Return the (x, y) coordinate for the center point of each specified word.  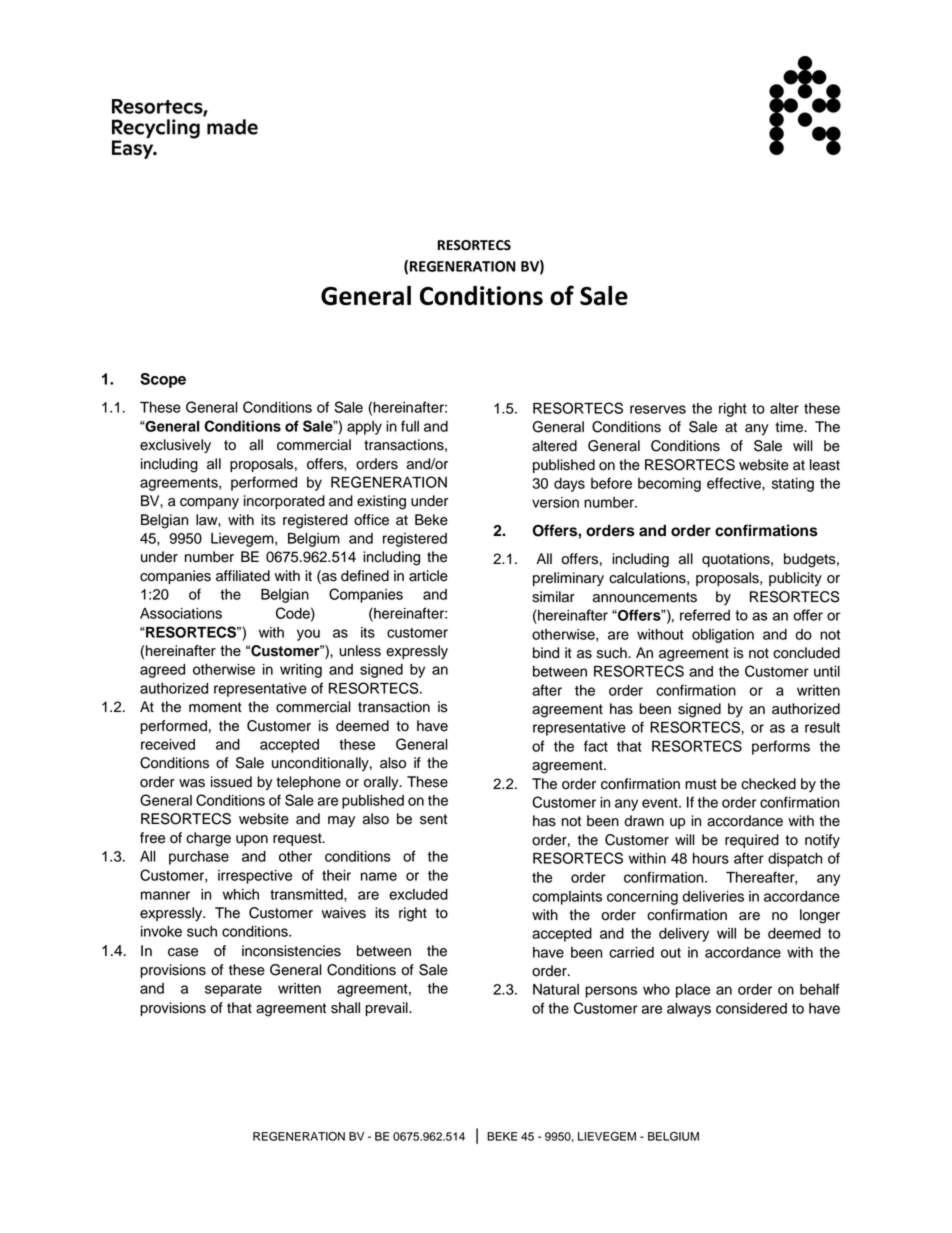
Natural (556, 989)
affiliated (243, 576)
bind (546, 653)
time (790, 427)
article (428, 576)
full (410, 426)
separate (233, 990)
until (827, 671)
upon (252, 840)
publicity (795, 579)
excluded (418, 894)
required (752, 841)
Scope (163, 380)
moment (215, 707)
